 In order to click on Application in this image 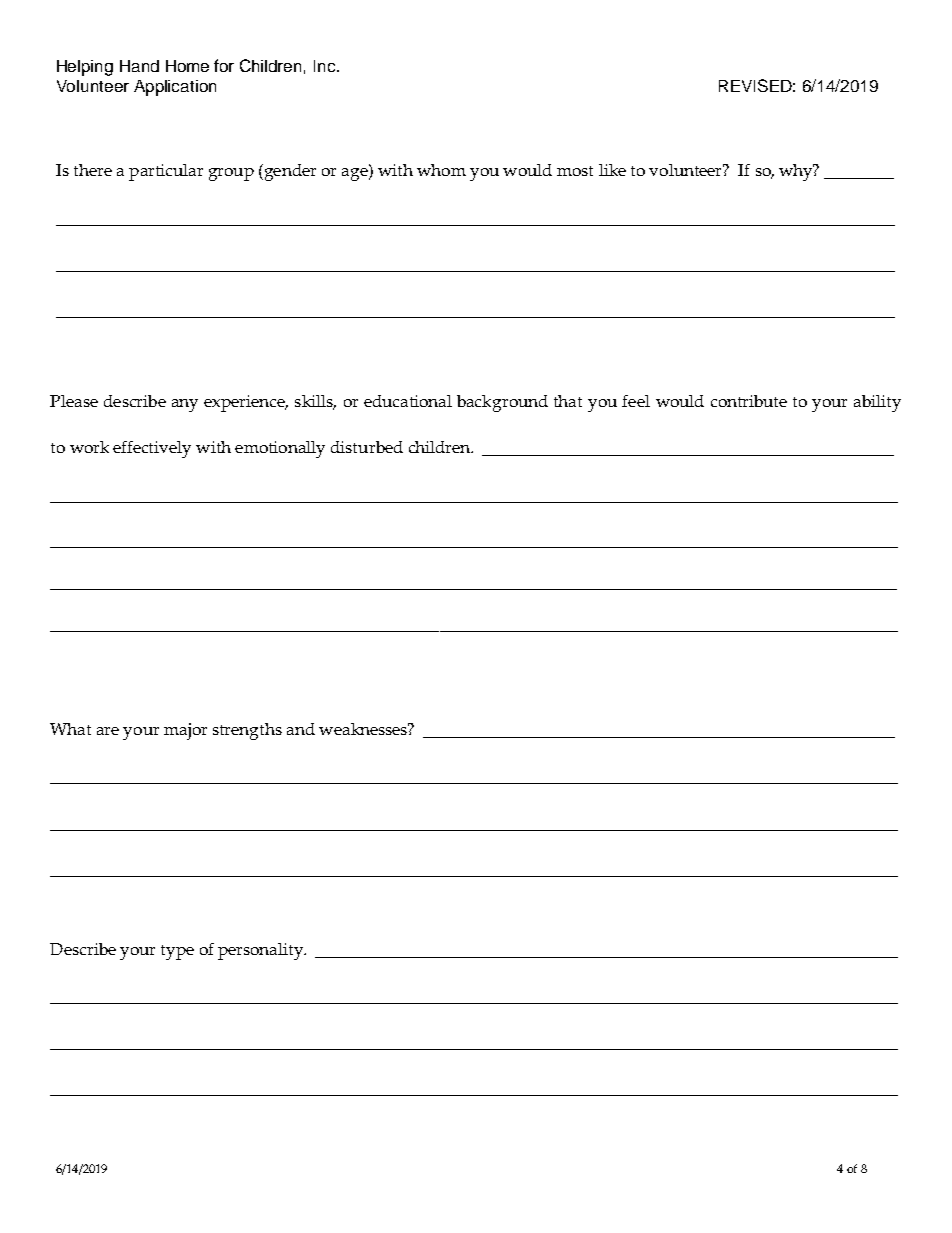, I will do `click(175, 88)`.
